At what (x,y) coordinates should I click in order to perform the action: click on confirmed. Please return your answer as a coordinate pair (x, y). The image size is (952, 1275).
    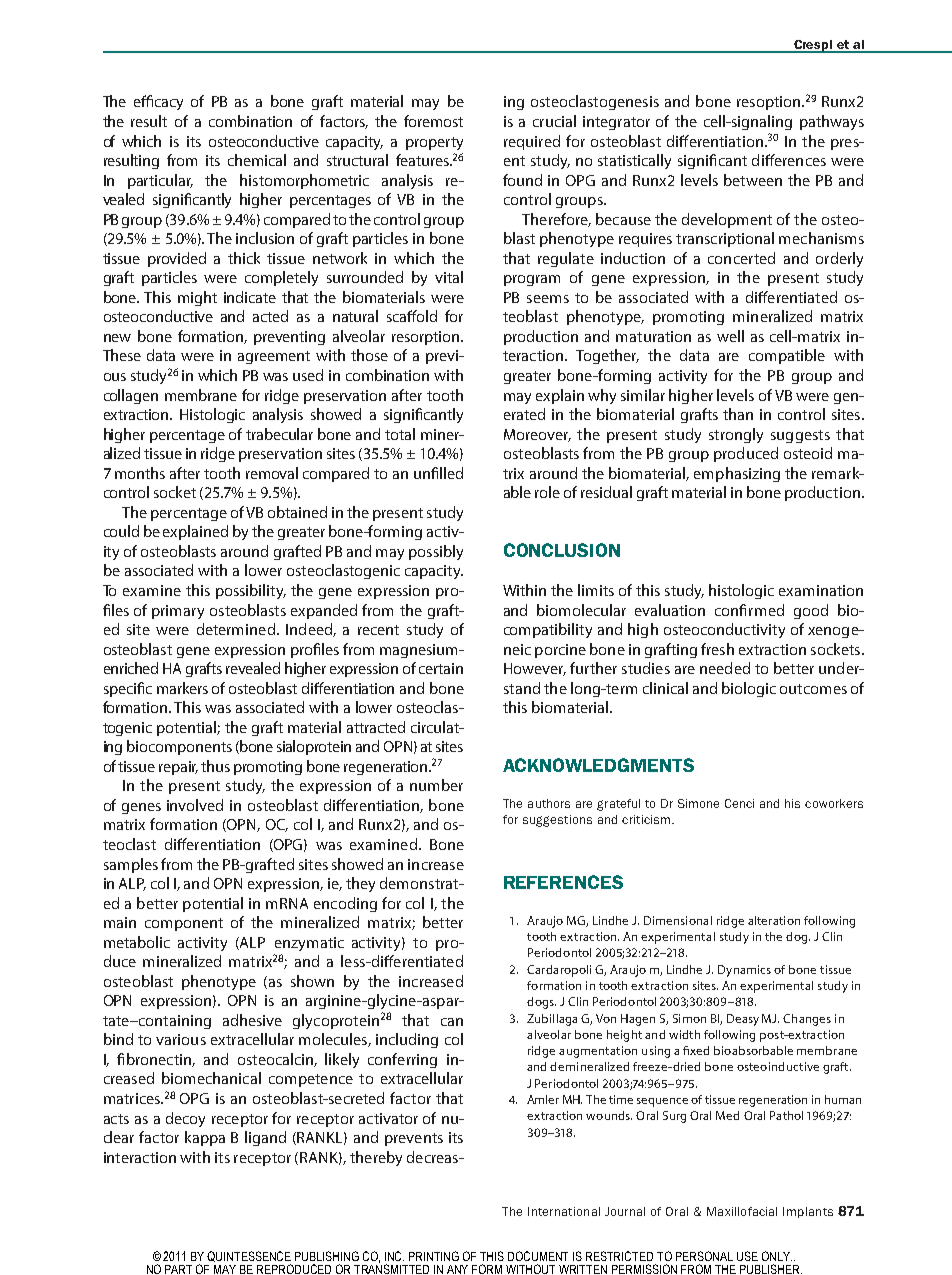
    Looking at the image, I should click on (749, 610).
